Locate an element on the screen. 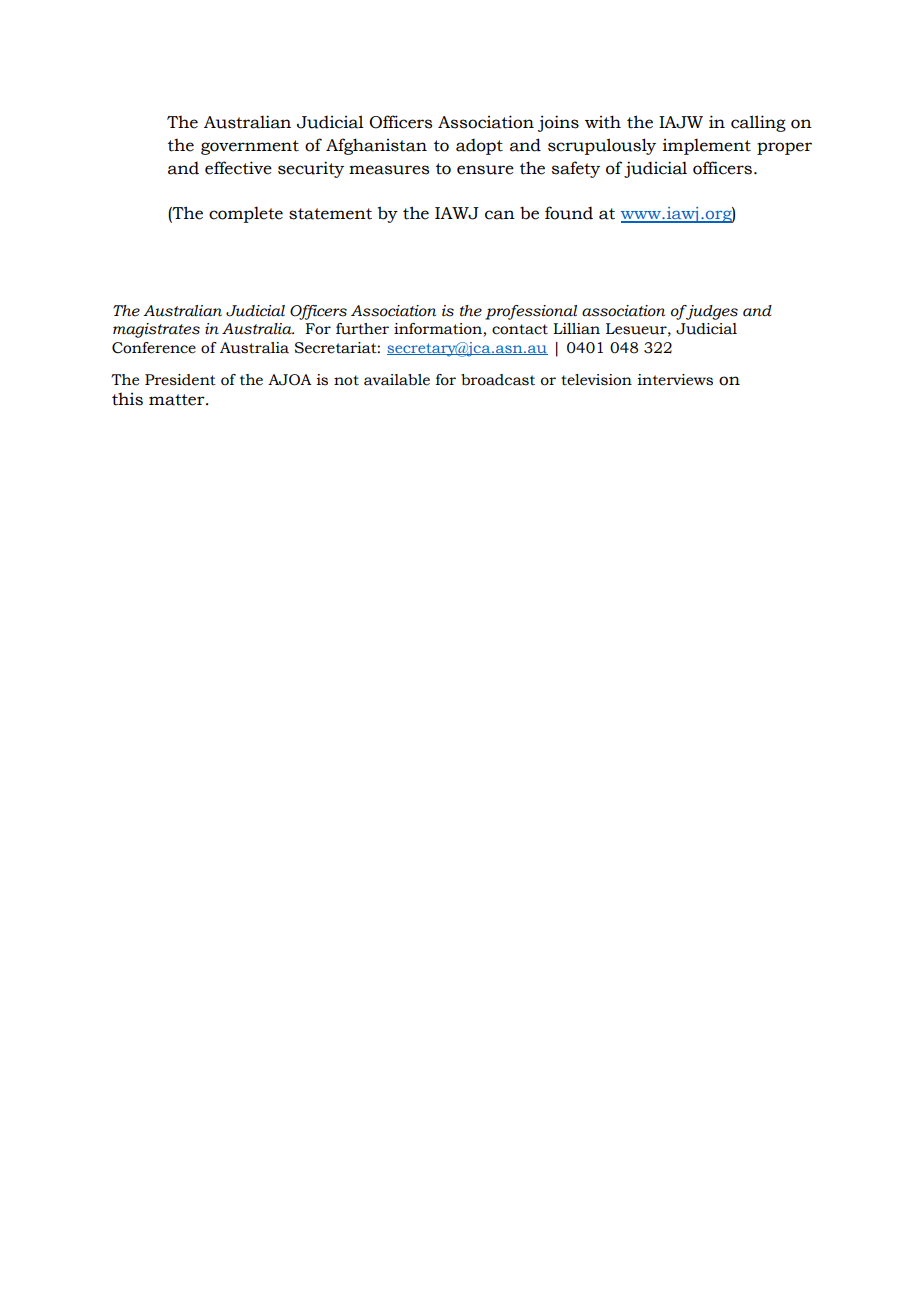 The image size is (924, 1308). matter is located at coordinates (178, 400).
